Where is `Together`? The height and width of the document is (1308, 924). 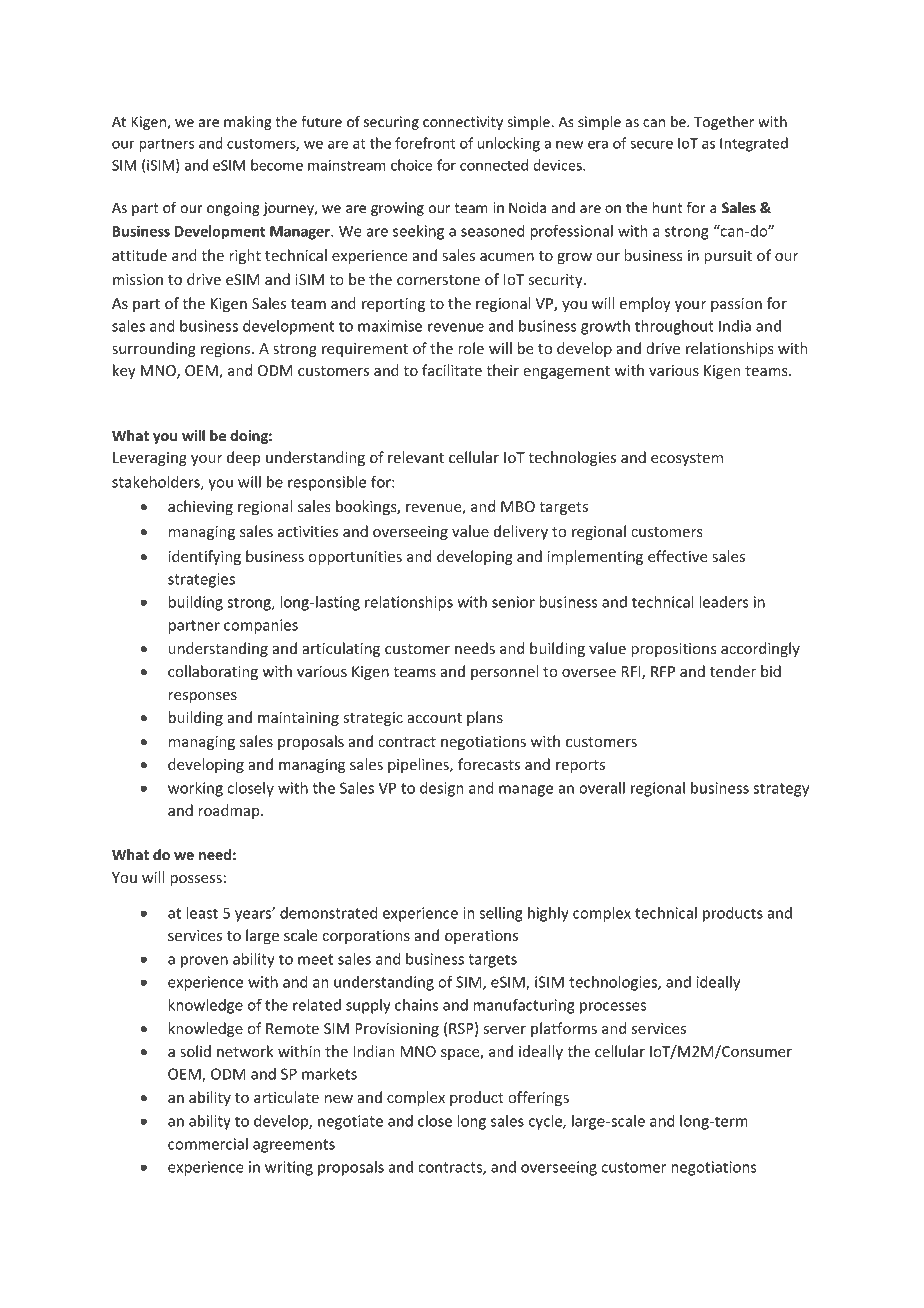
Together is located at coordinates (724, 123).
